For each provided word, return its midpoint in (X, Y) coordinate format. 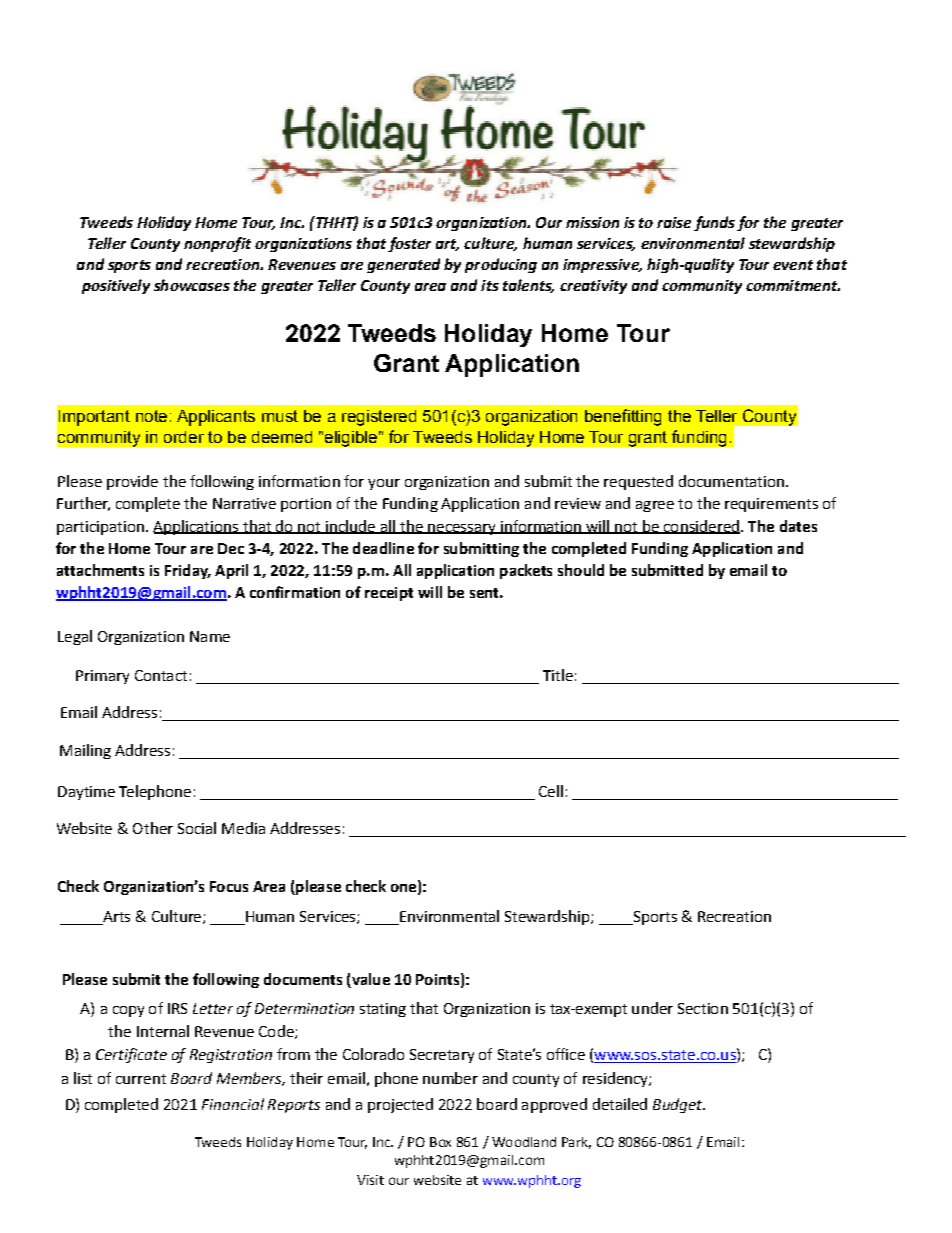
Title (558, 675)
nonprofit (217, 244)
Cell (551, 791)
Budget (679, 1105)
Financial (233, 1104)
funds (714, 223)
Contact (161, 675)
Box (440, 1142)
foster (409, 244)
